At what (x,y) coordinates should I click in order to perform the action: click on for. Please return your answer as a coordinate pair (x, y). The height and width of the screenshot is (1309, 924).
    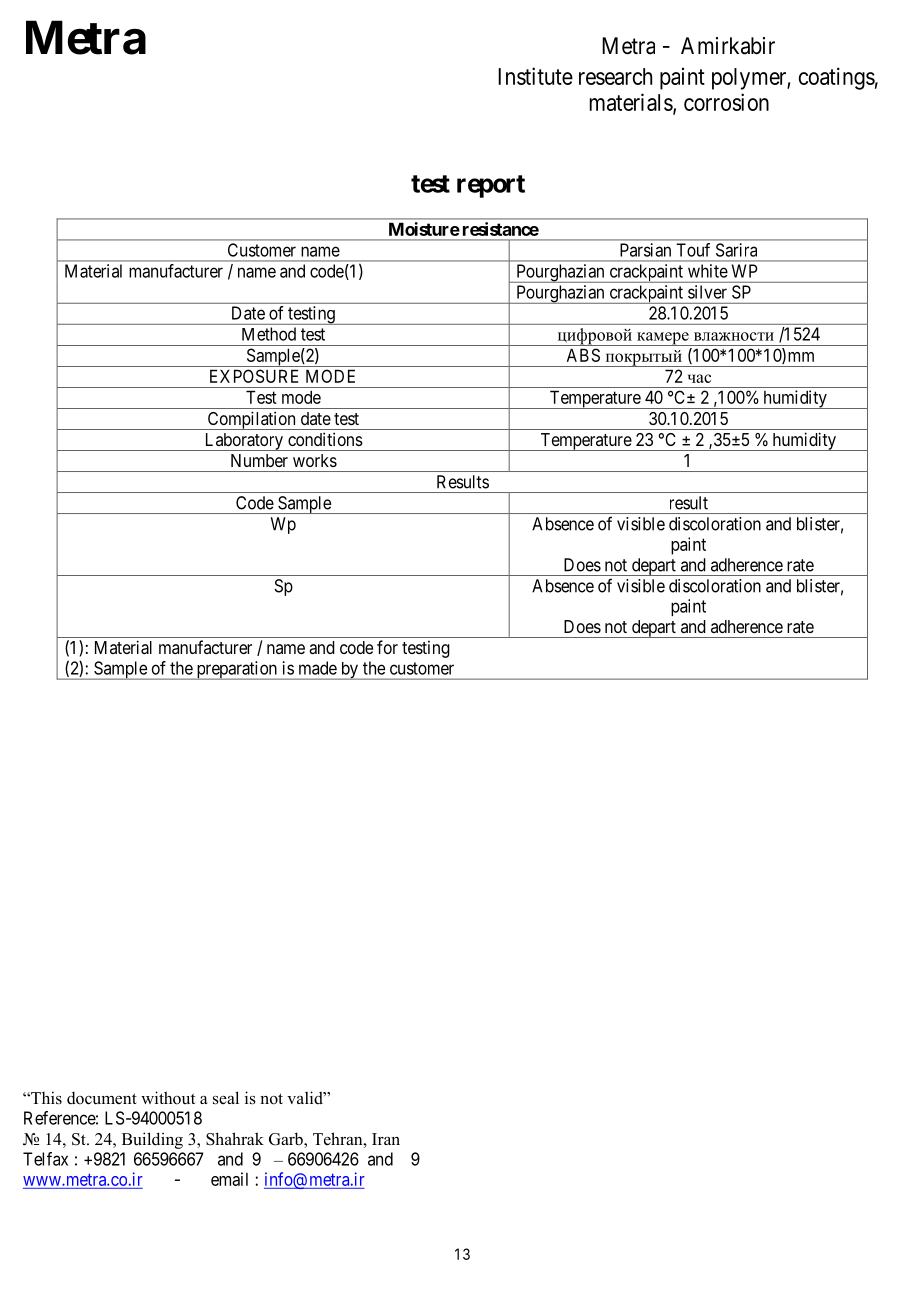
    Looking at the image, I should click on (387, 647).
